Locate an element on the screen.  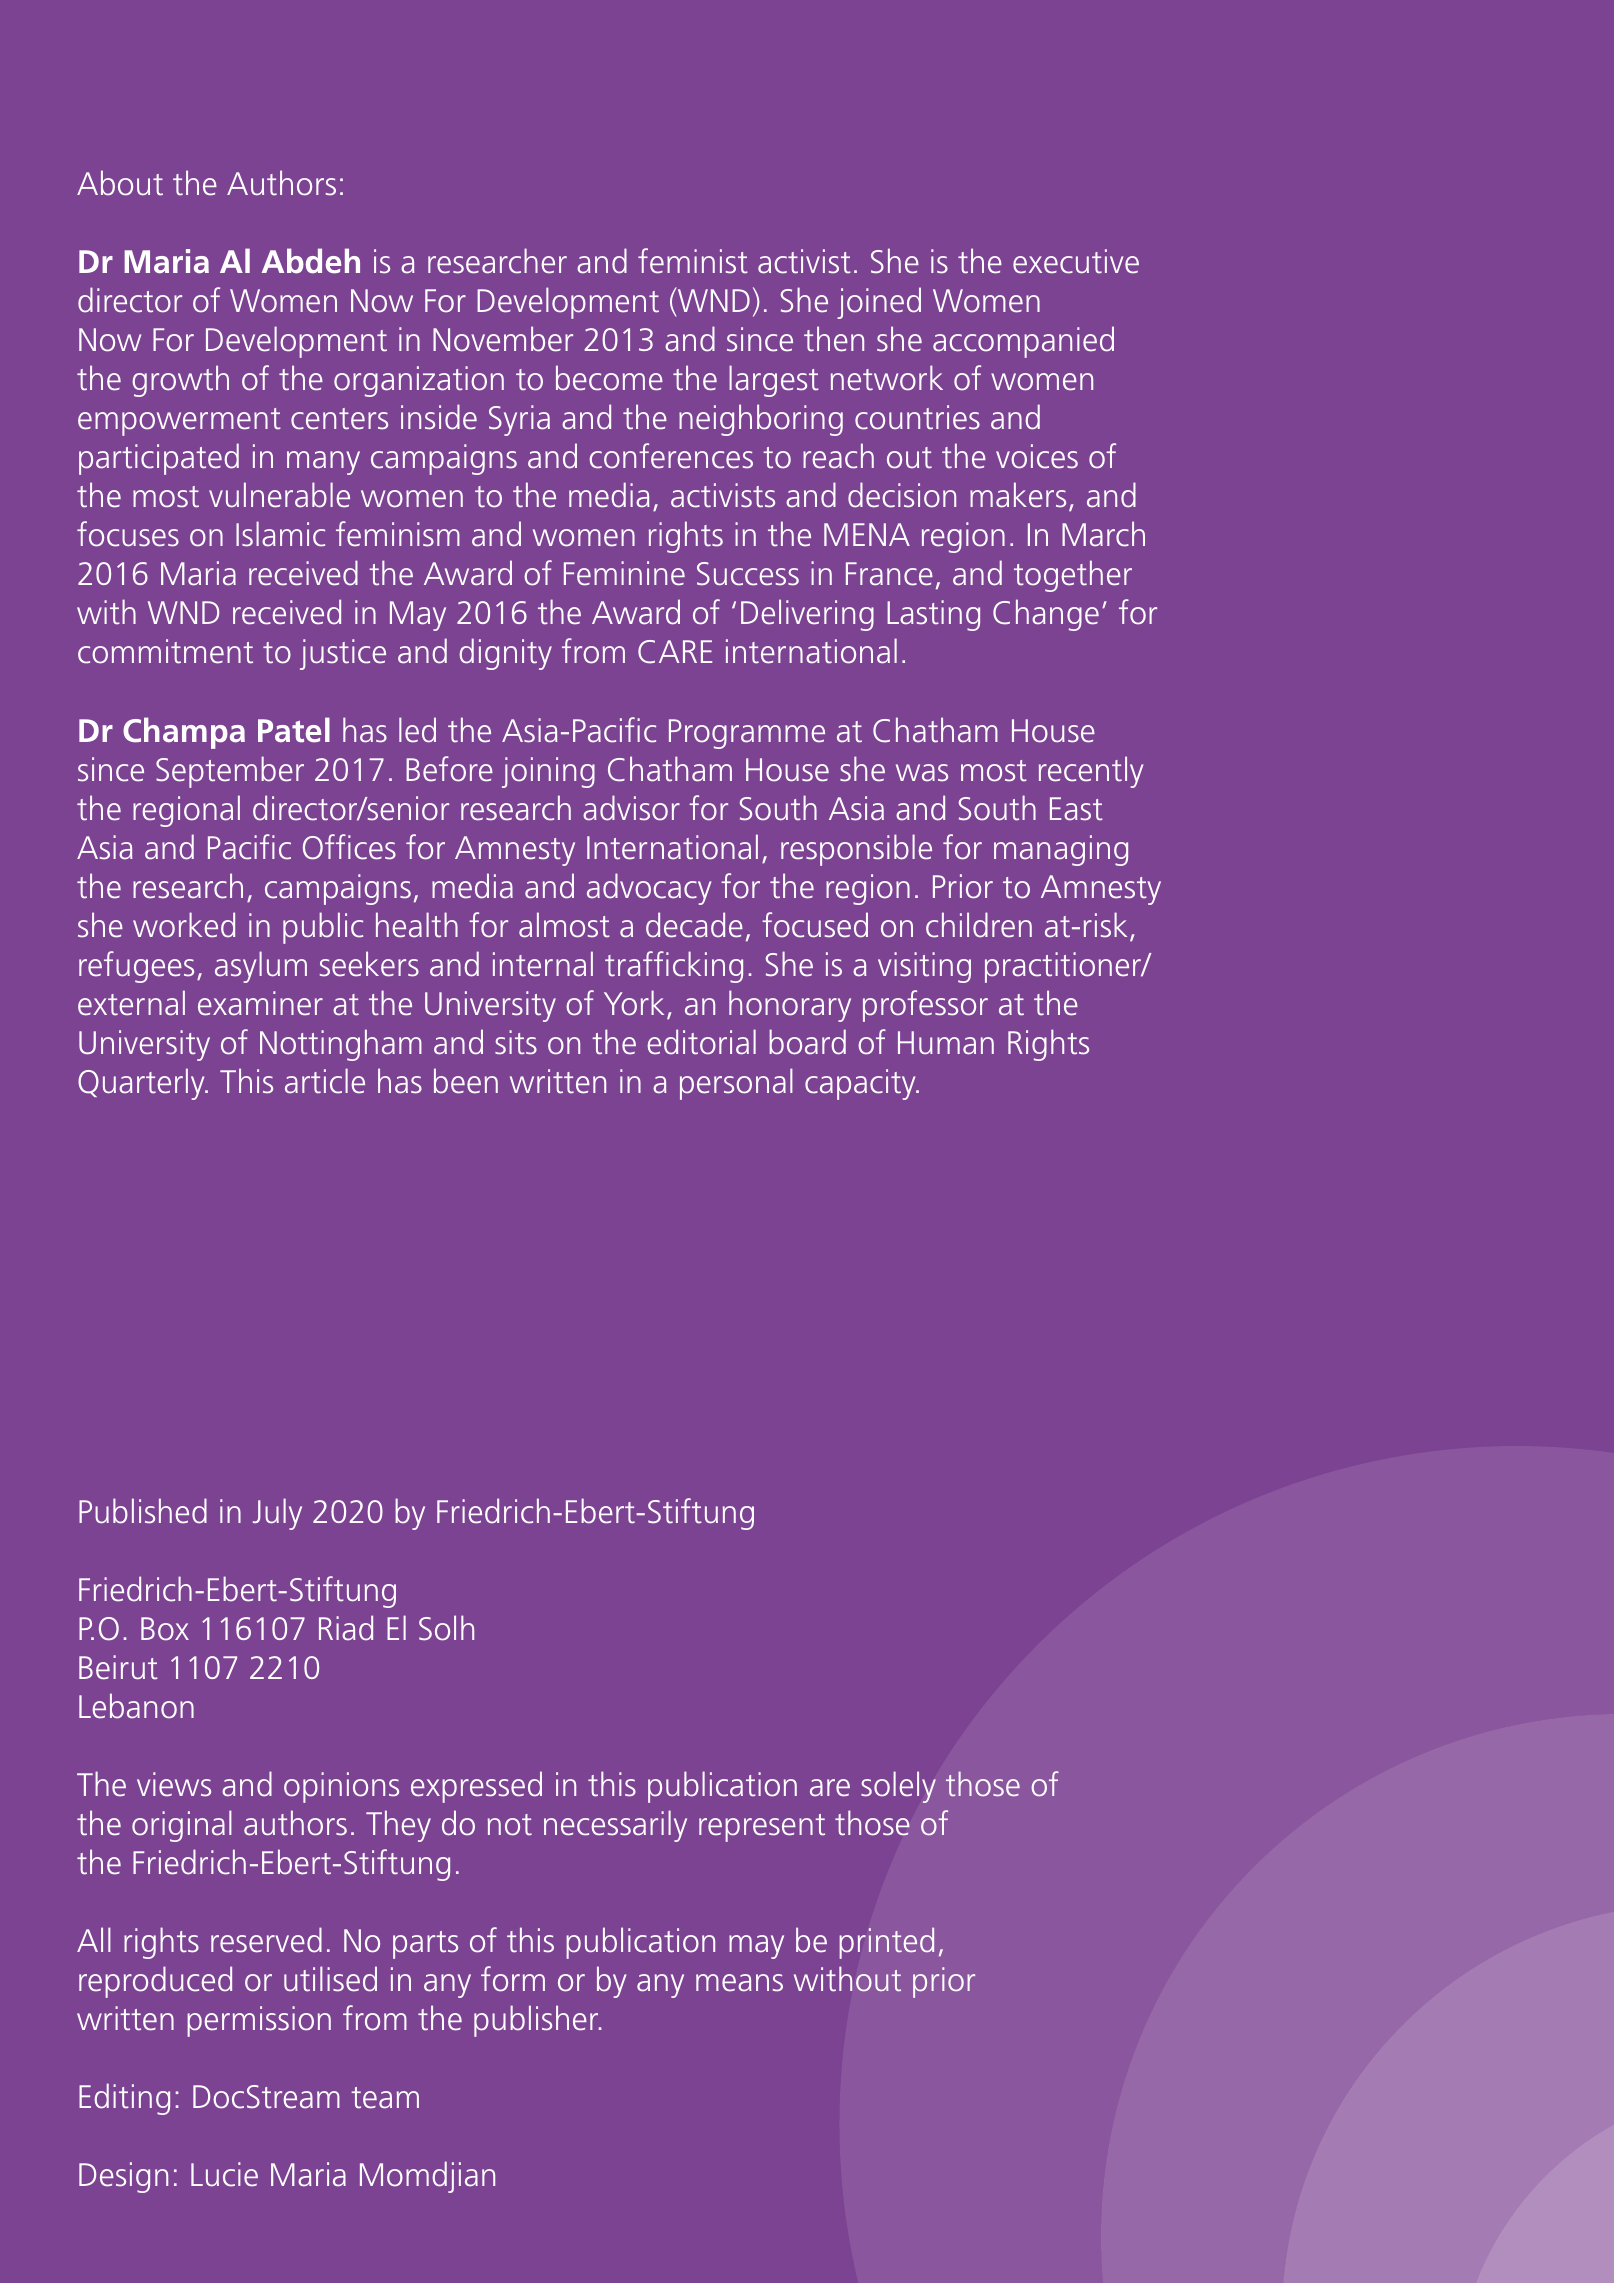
executive is located at coordinates (1076, 261).
